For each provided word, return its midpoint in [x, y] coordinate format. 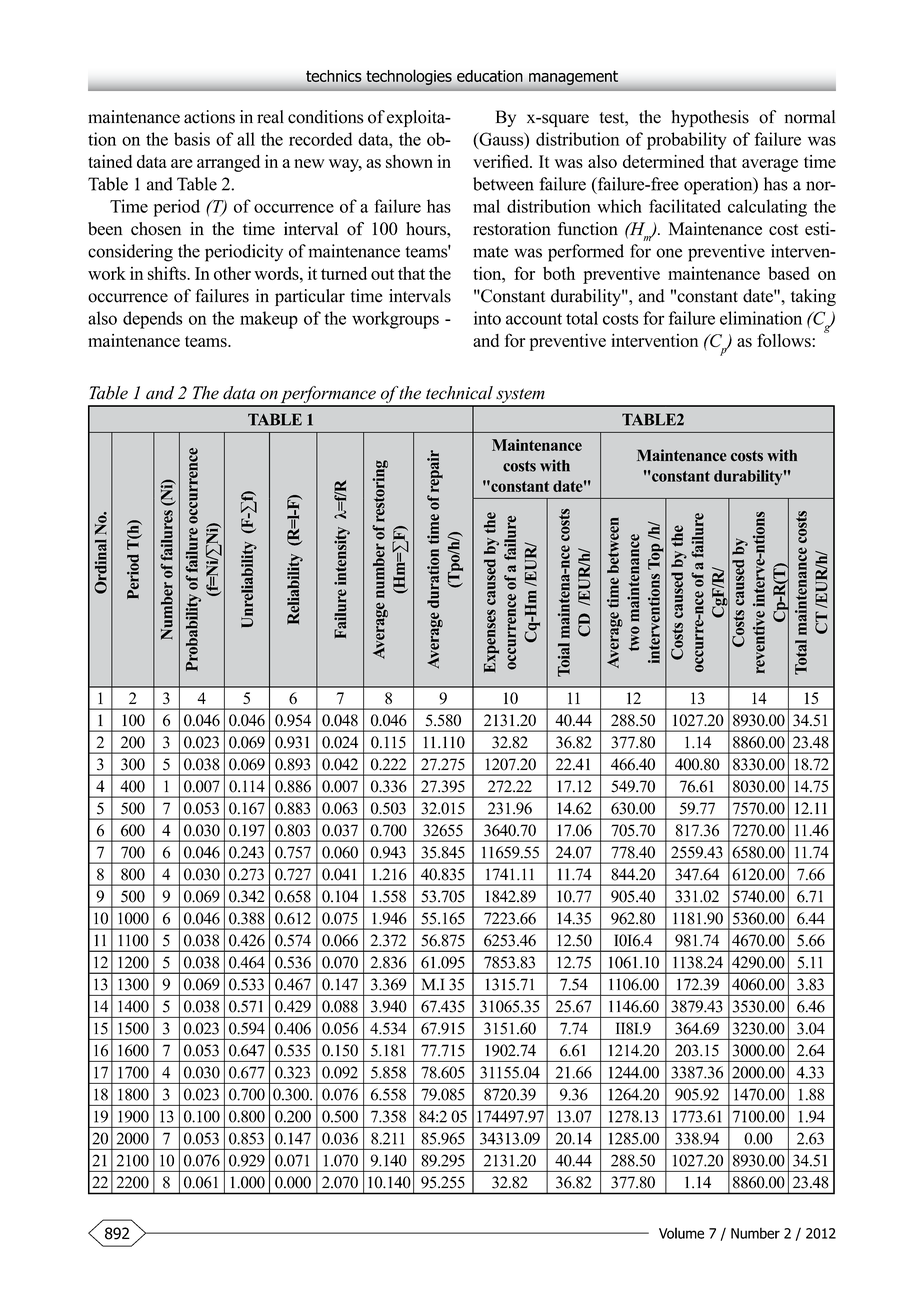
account [534, 319]
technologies [409, 77]
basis [192, 139]
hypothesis [710, 118]
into [487, 318]
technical [459, 393]
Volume [681, 1233]
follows [785, 340]
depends [152, 320]
